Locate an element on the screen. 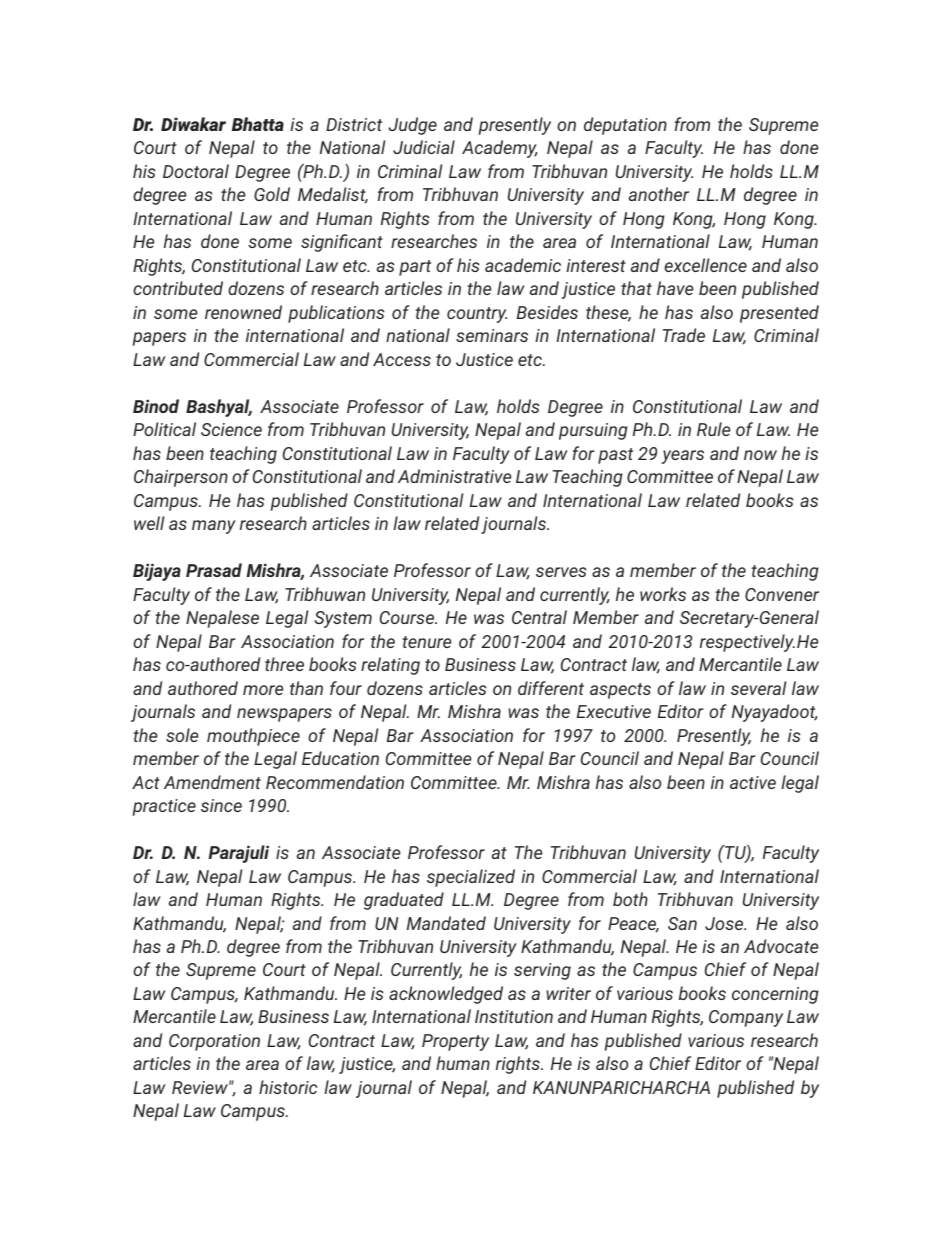 The height and width of the screenshot is (1260, 952). Doctoral is located at coordinates (196, 171).
